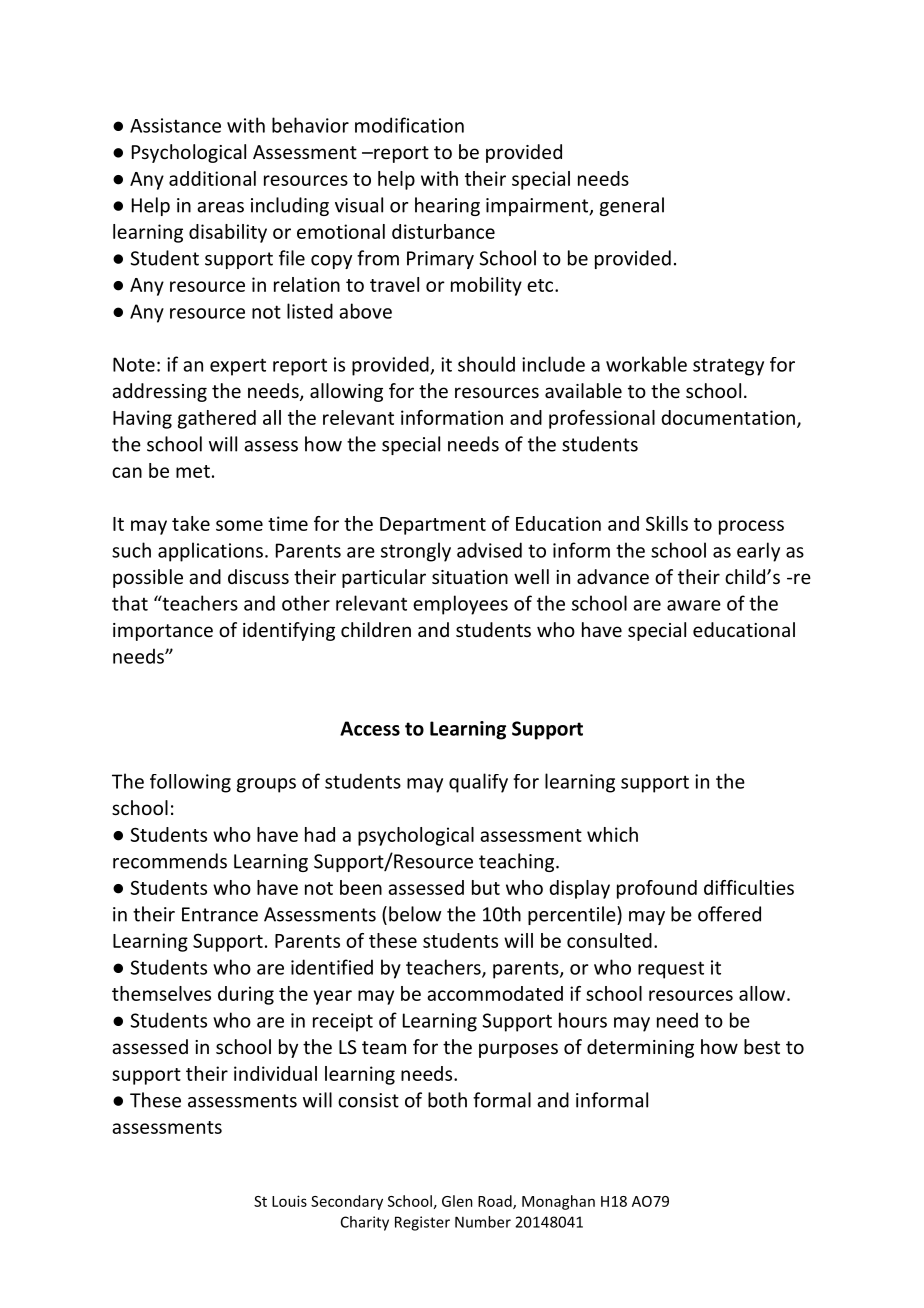 The image size is (924, 1308). What do you see at coordinates (694, 605) in the document?
I see `aware` at bounding box center [694, 605].
